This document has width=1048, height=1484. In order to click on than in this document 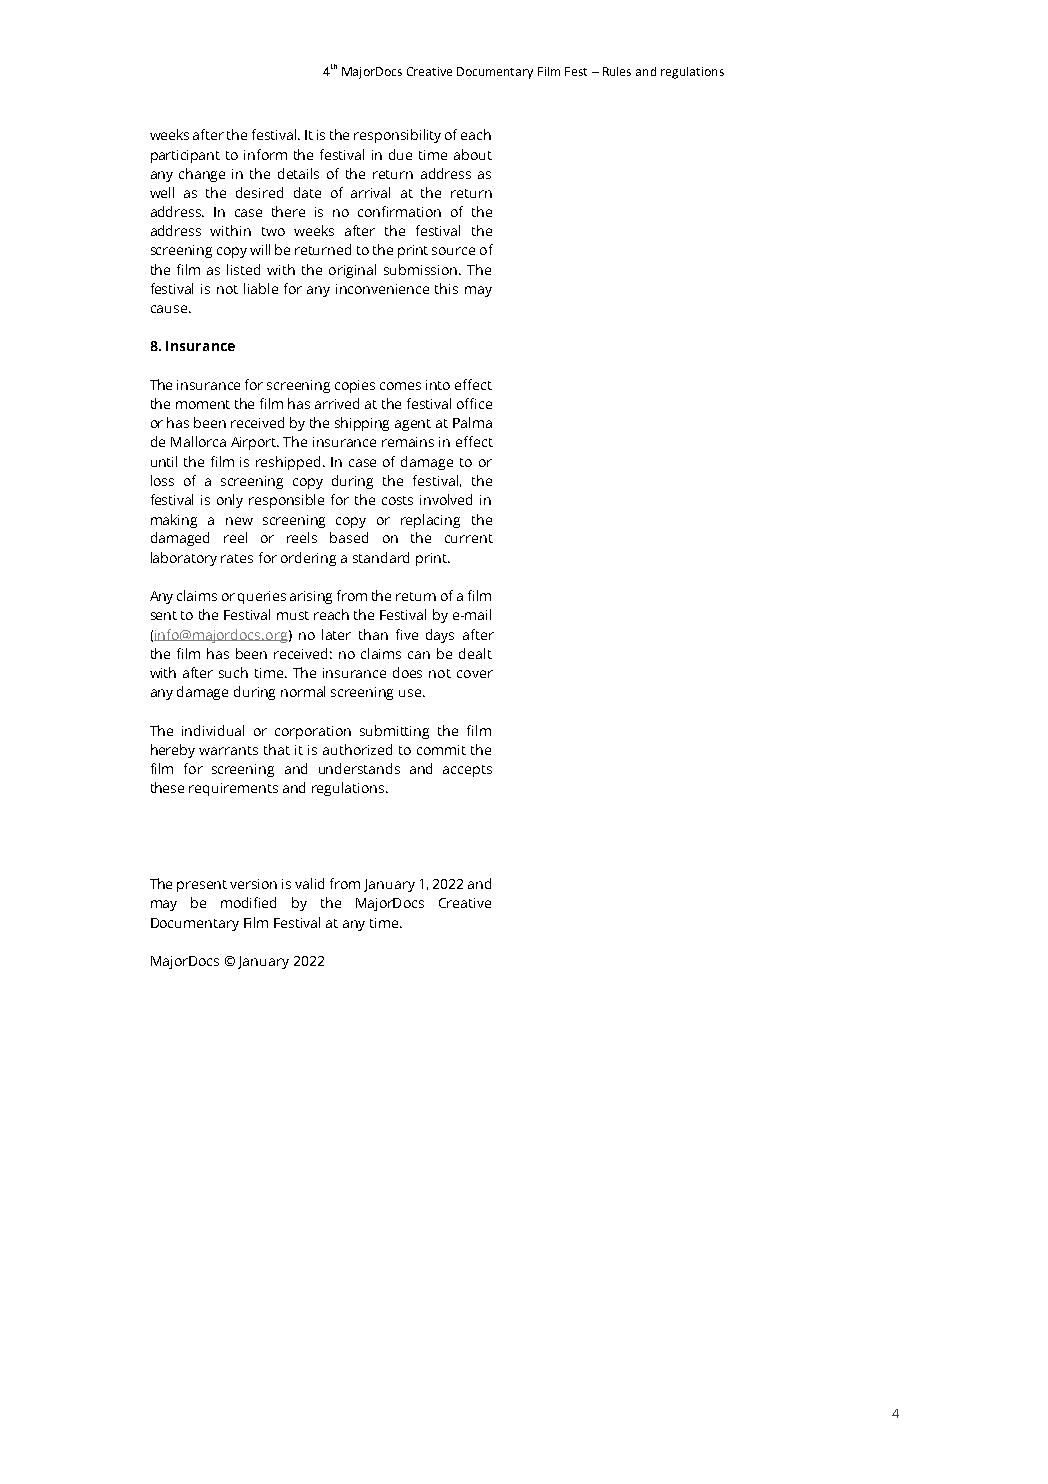, I will do `click(373, 634)`.
